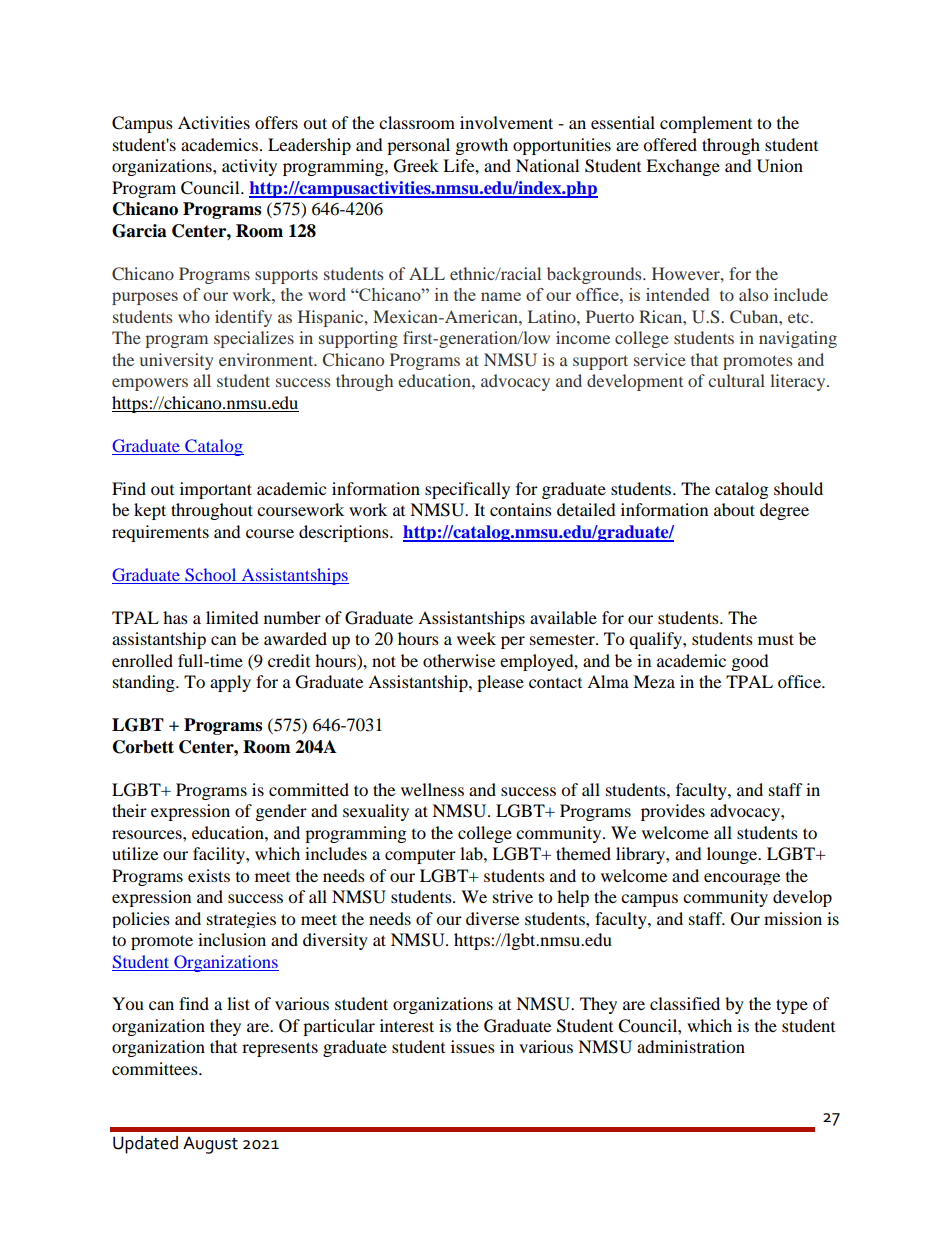 This screenshot has height=1233, width=952. Describe the element at coordinates (691, 1046) in the screenshot. I see `administration` at that location.
